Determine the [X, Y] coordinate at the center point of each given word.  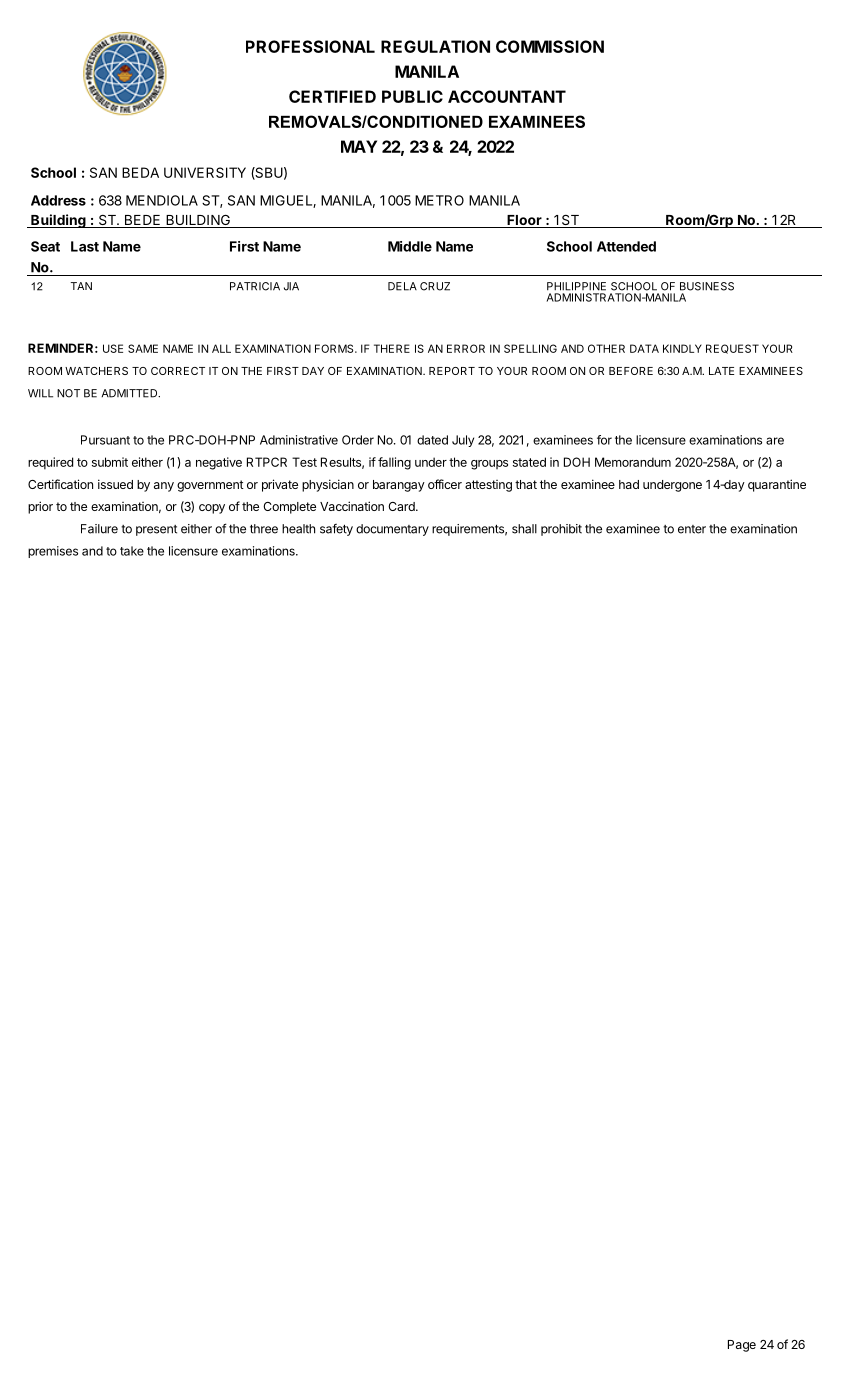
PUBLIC [412, 96]
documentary [392, 530]
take [132, 551]
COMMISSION [550, 46]
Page [742, 1346]
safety [336, 530]
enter [692, 529]
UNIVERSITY [205, 172]
